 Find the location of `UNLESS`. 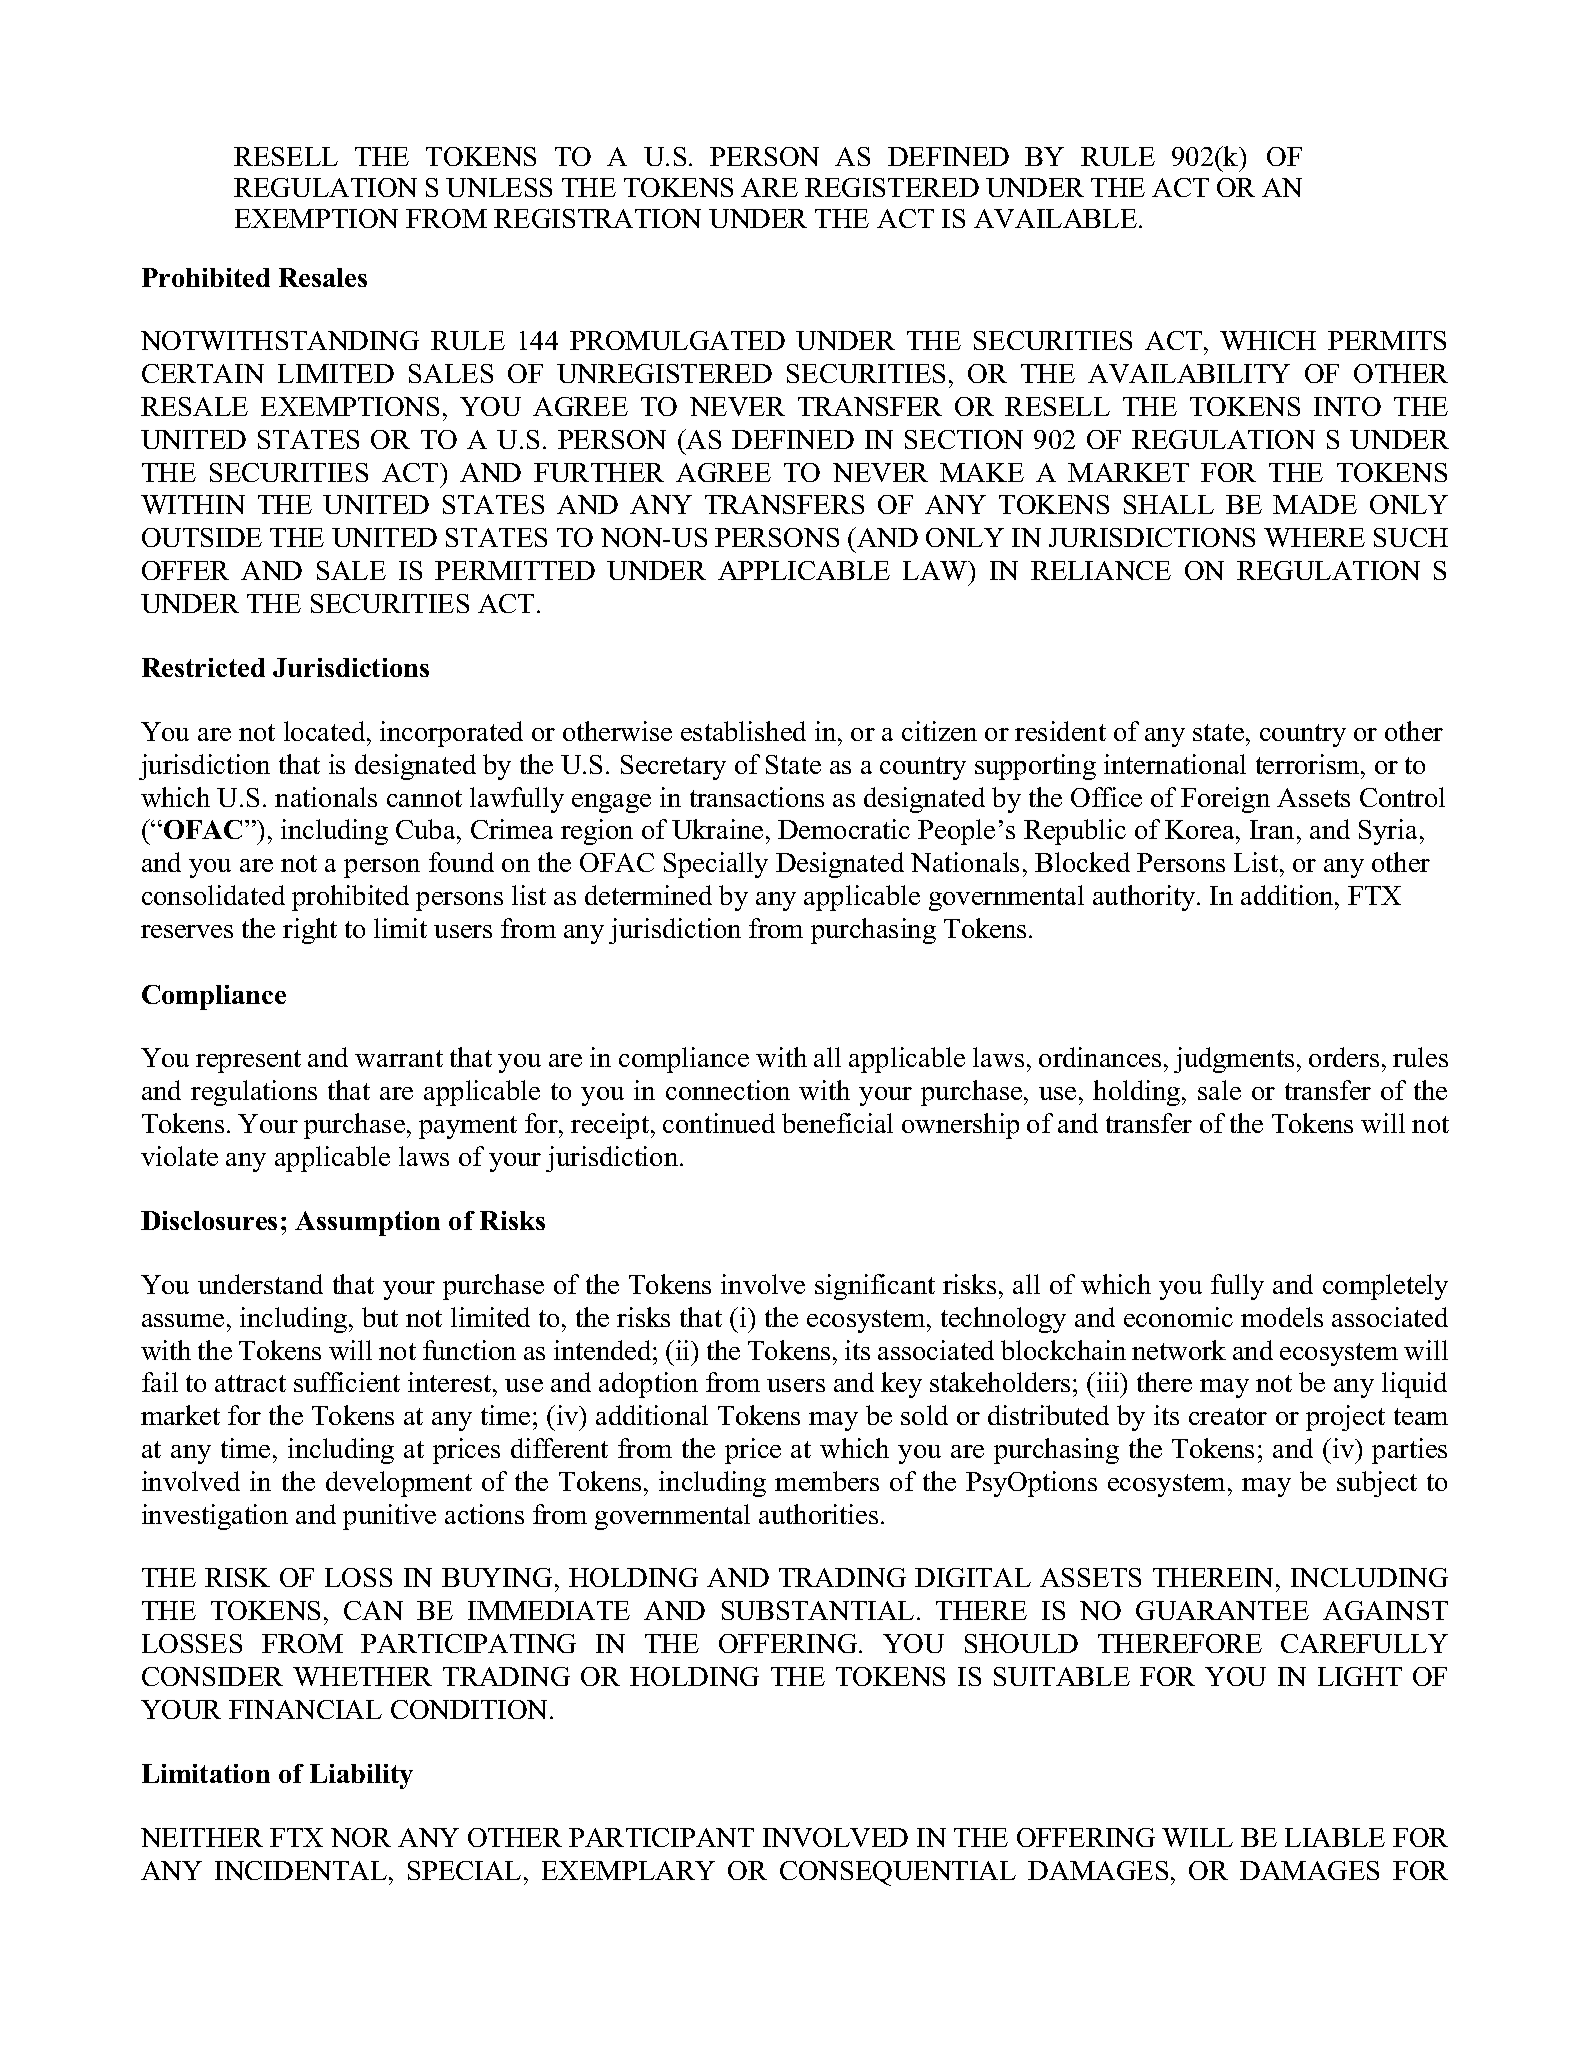

UNLESS is located at coordinates (499, 187).
